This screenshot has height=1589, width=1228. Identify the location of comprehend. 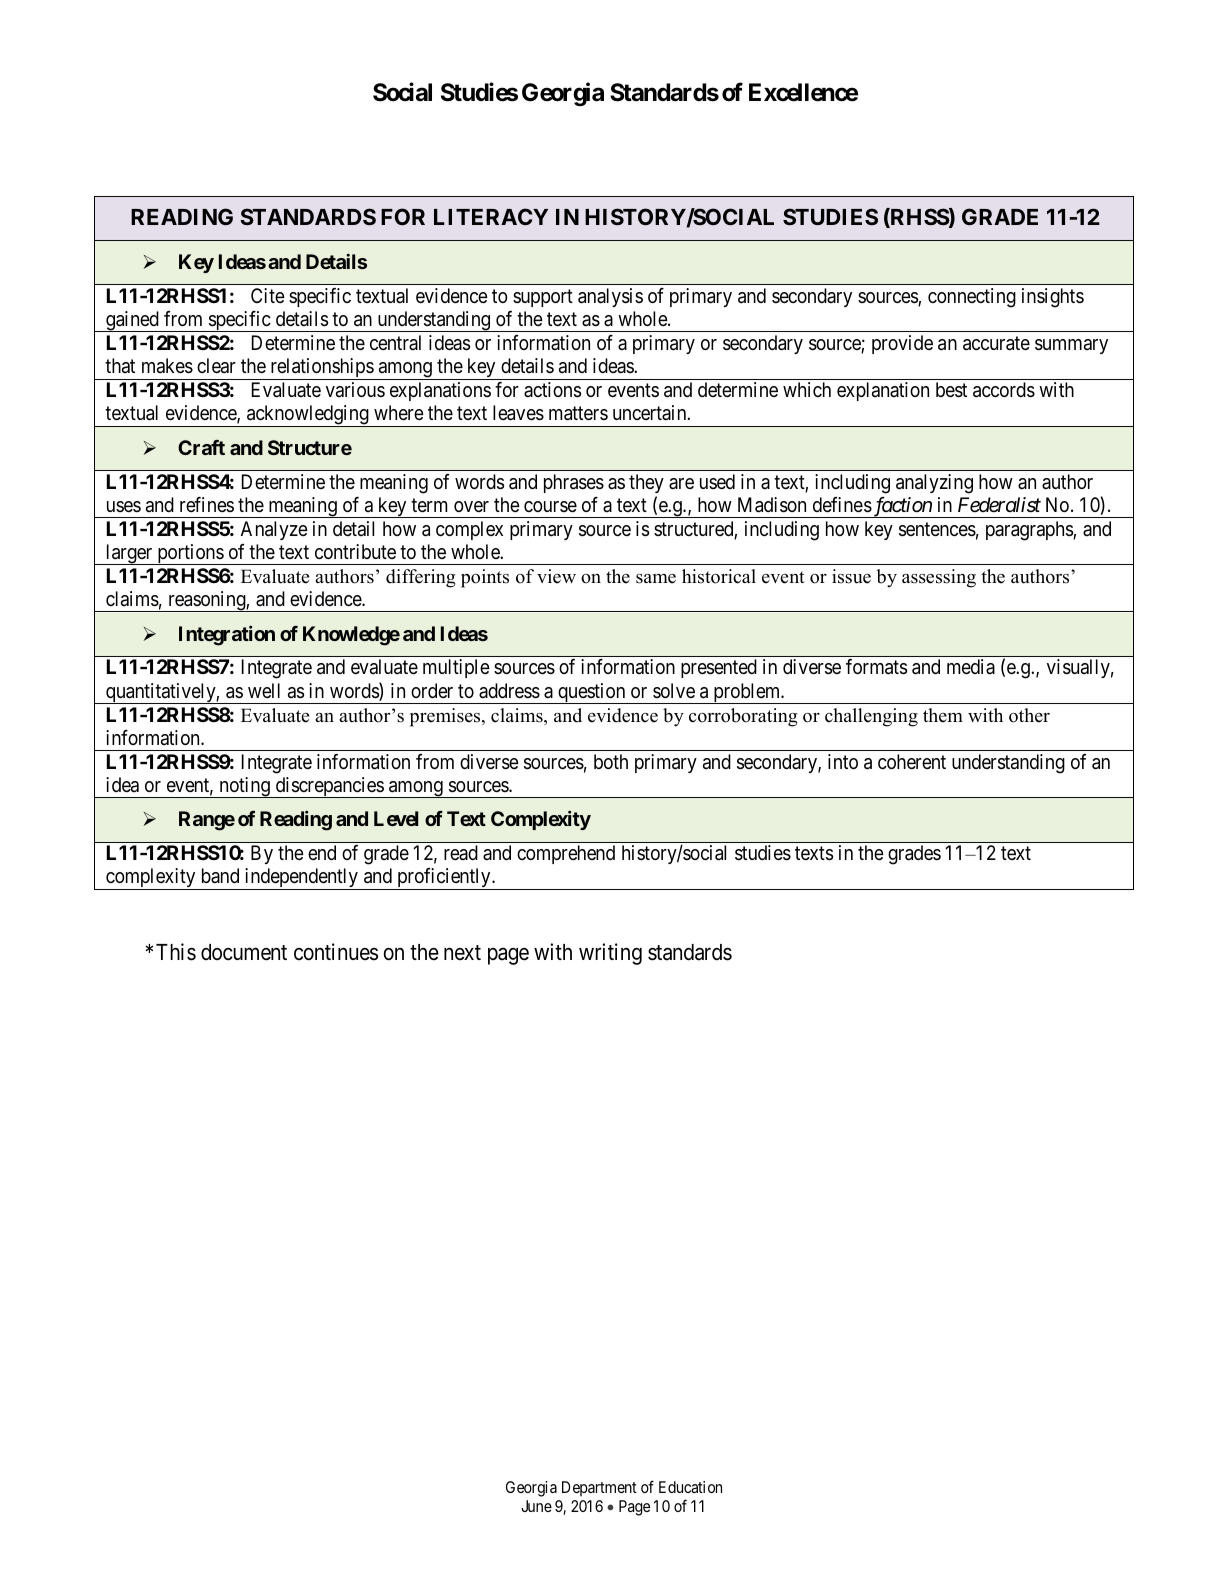
(566, 854).
